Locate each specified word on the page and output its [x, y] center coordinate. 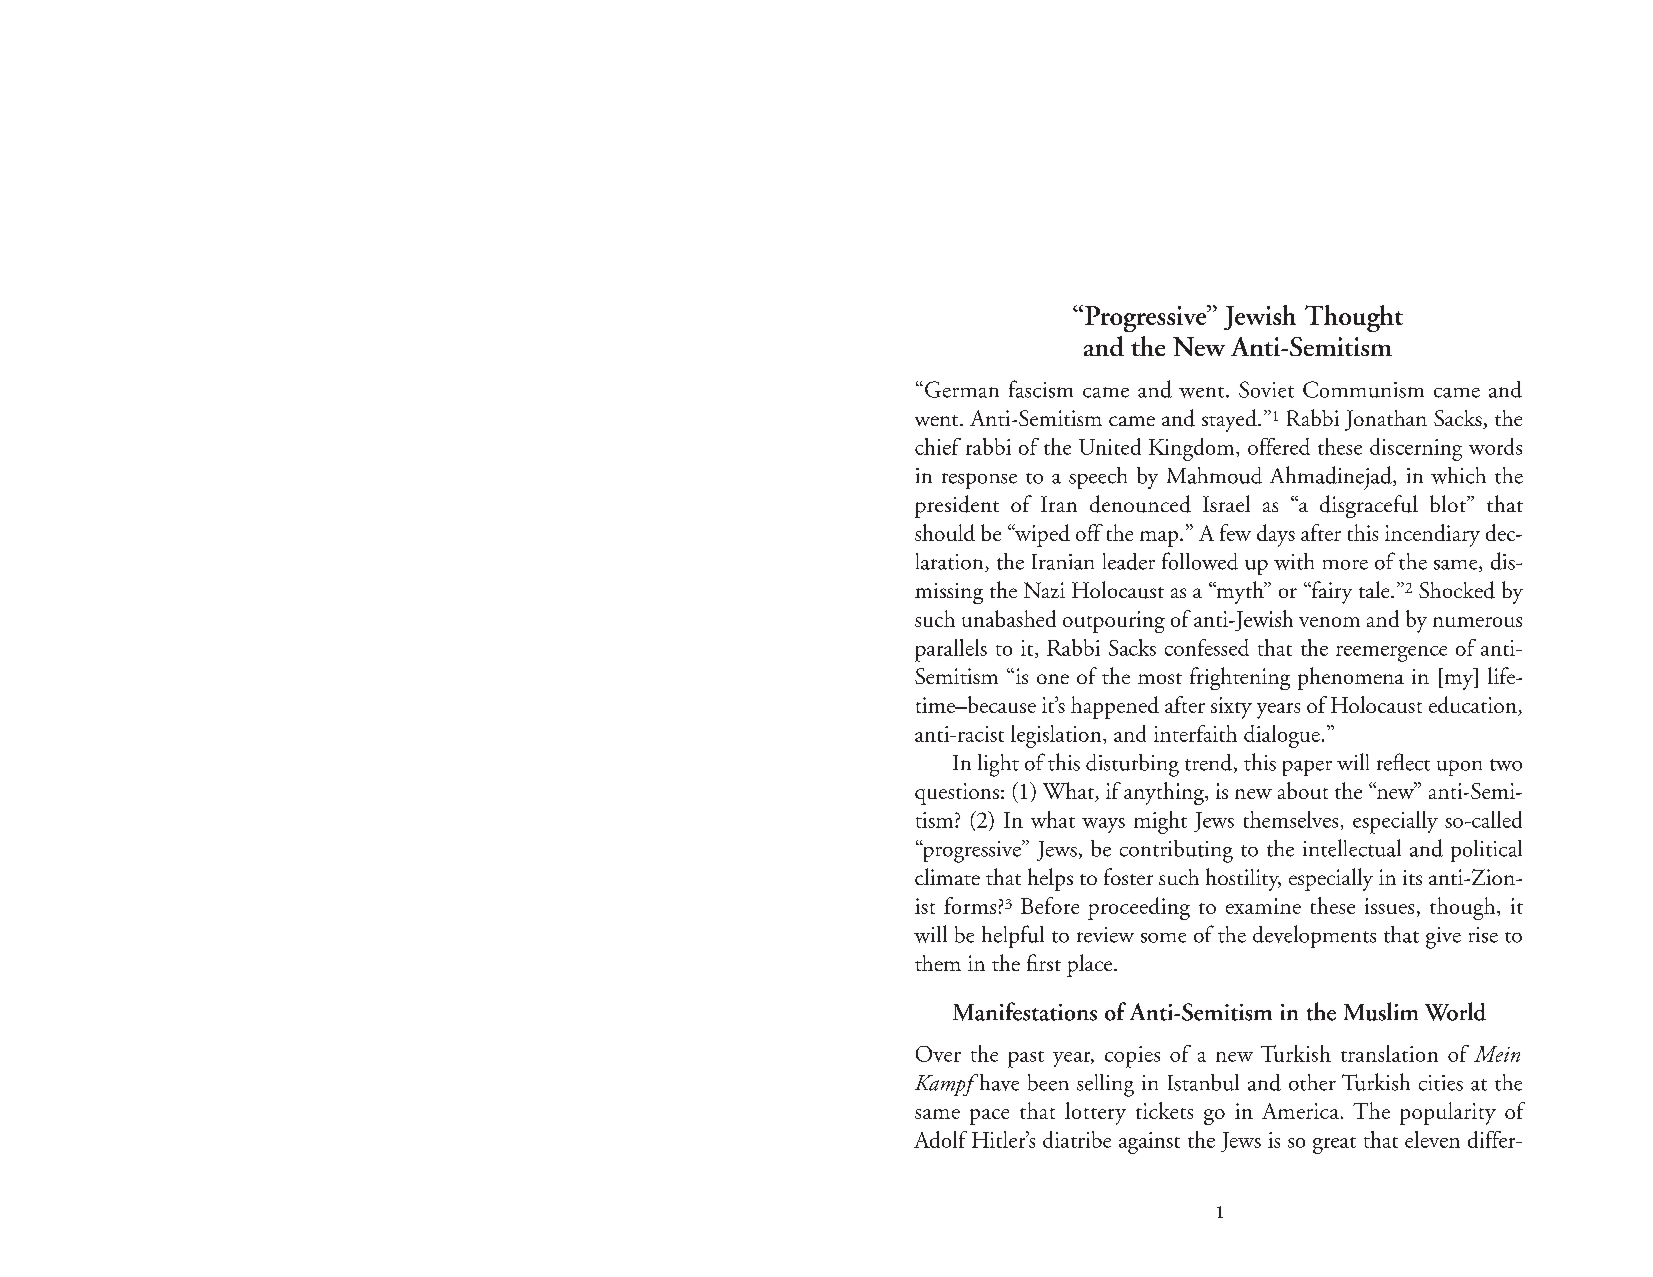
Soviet [1266, 389]
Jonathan [1386, 420]
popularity [1448, 1113]
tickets [1164, 1110]
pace [989, 1117]
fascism [1041, 389]
